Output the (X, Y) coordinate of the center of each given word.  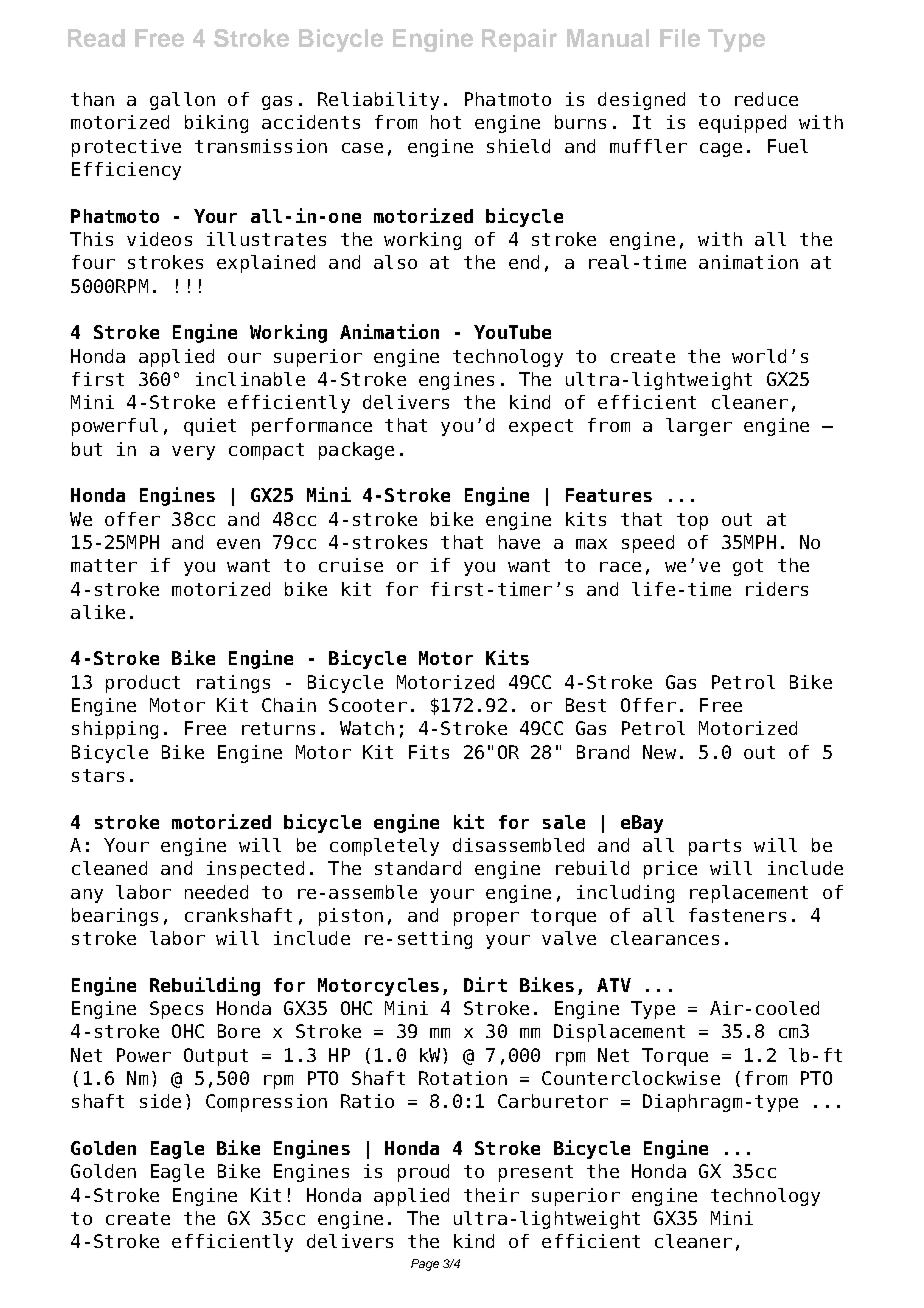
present (536, 1173)
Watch (367, 728)
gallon (182, 101)
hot (446, 122)
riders (777, 589)
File (680, 38)
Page (425, 1265)
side (160, 1101)
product (143, 684)
